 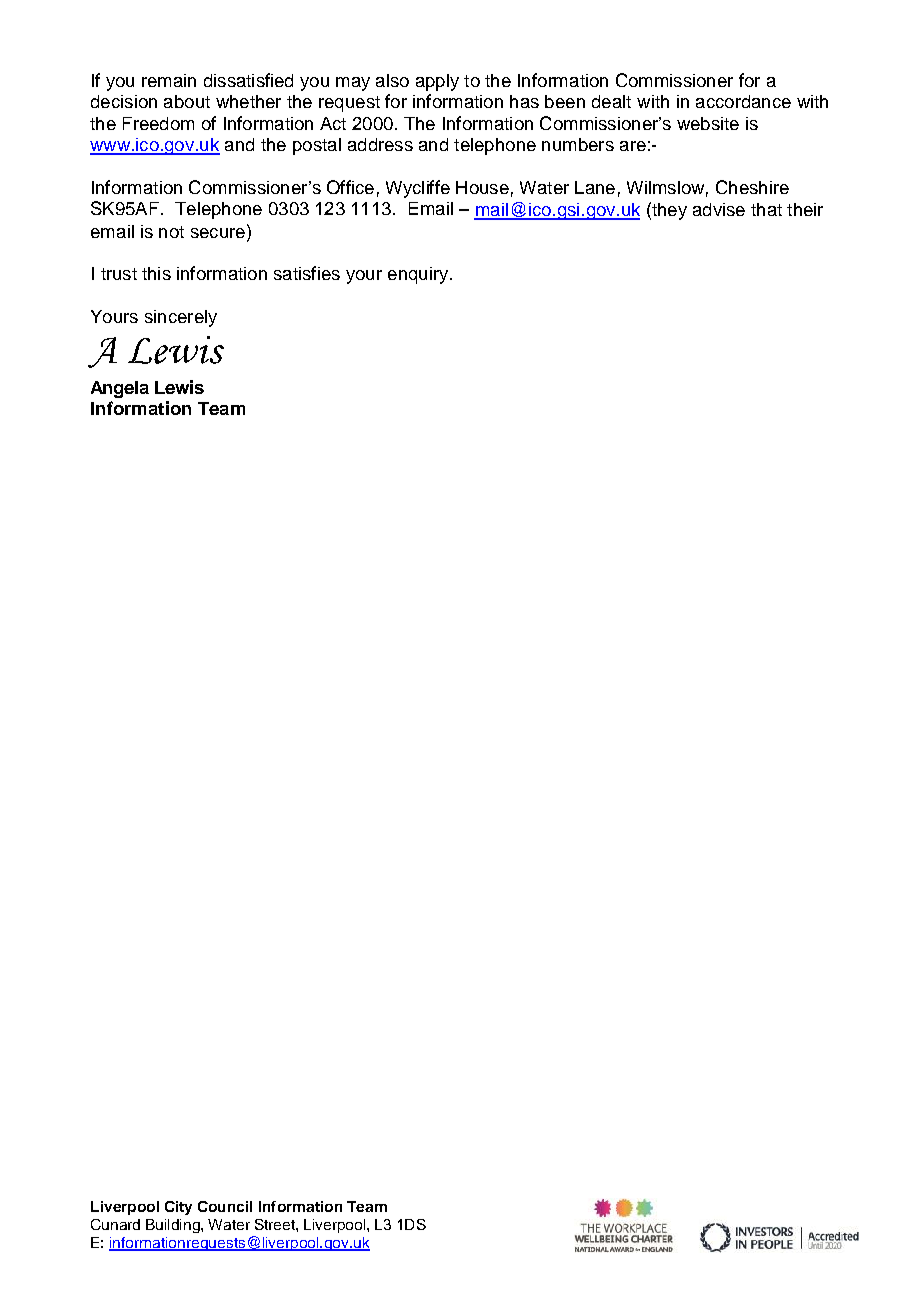 What do you see at coordinates (708, 123) in the document?
I see `website` at bounding box center [708, 123].
